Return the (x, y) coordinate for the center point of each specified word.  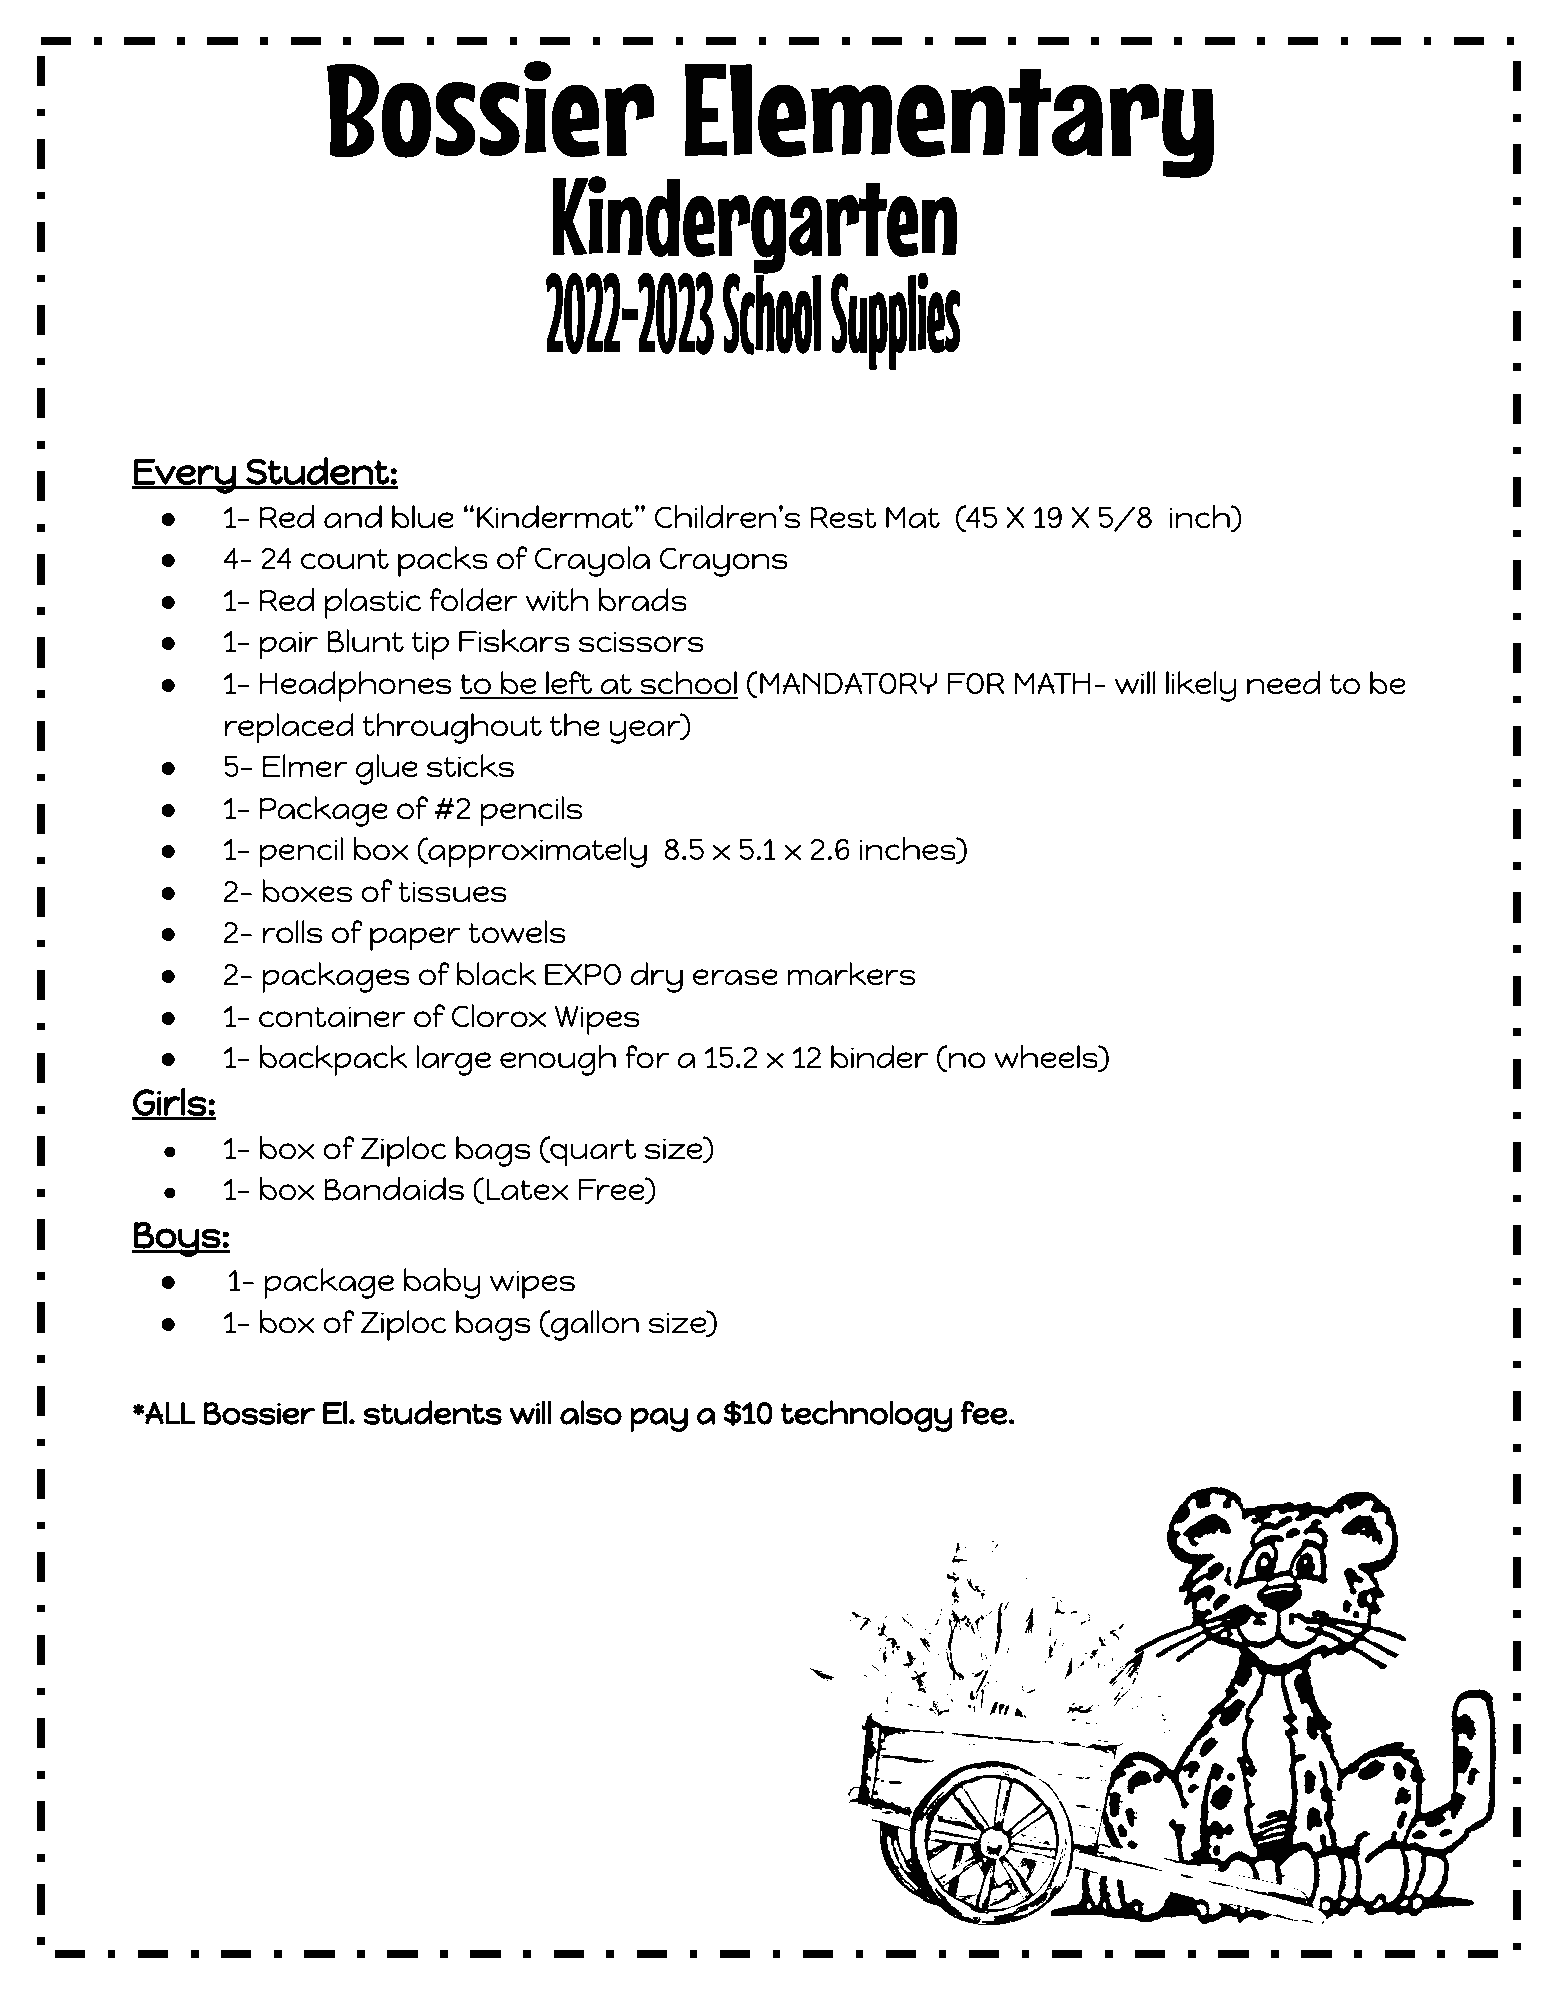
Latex (528, 1190)
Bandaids (394, 1189)
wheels (1047, 1058)
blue (423, 517)
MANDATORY (848, 683)
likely (1201, 686)
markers (851, 974)
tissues (453, 892)
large (453, 1060)
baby (442, 1283)
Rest (843, 518)
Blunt (365, 641)
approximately (536, 852)
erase (735, 977)
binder (879, 1057)
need (1283, 683)
